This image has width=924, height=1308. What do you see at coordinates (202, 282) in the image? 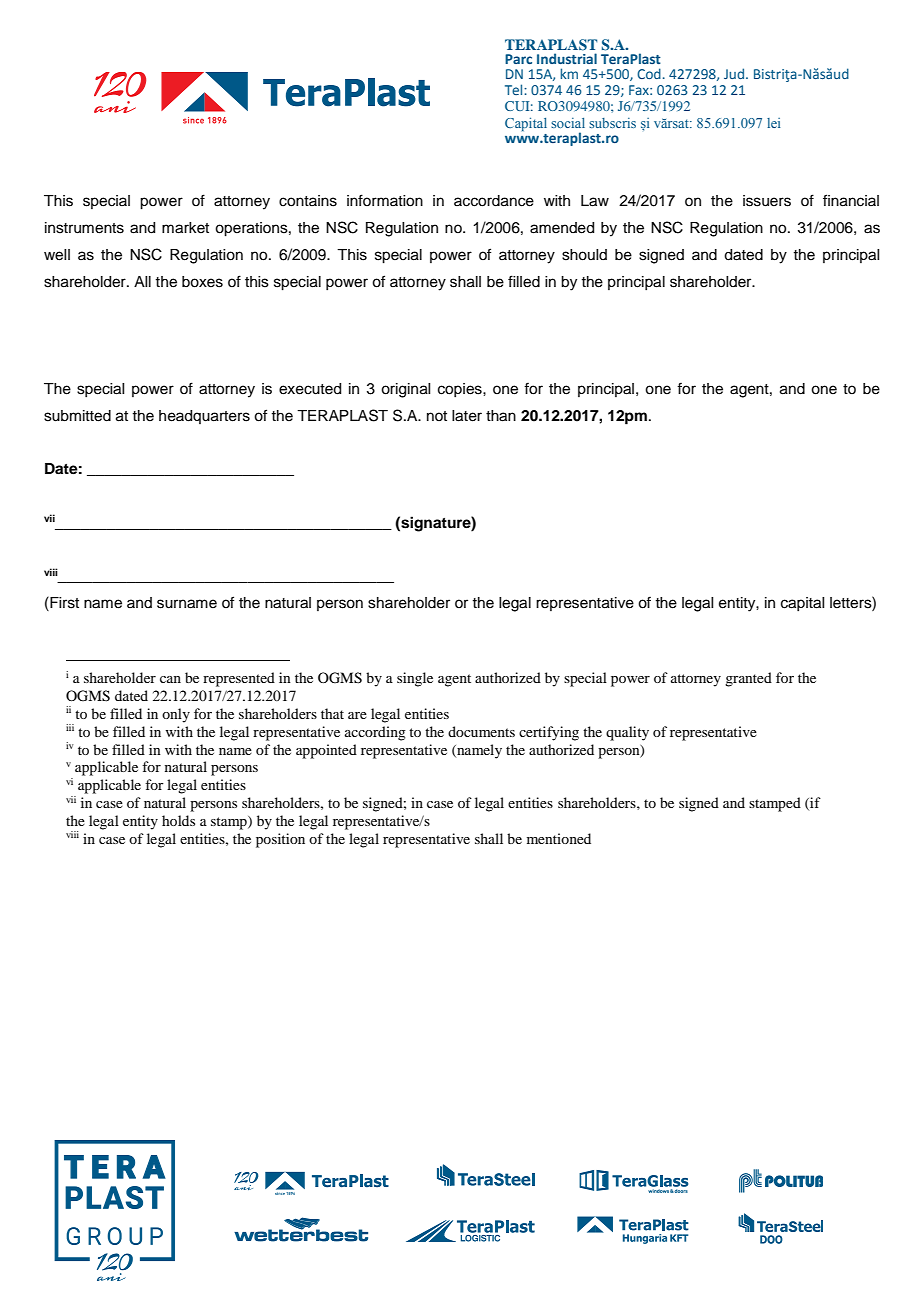
I see `boxes` at bounding box center [202, 282].
